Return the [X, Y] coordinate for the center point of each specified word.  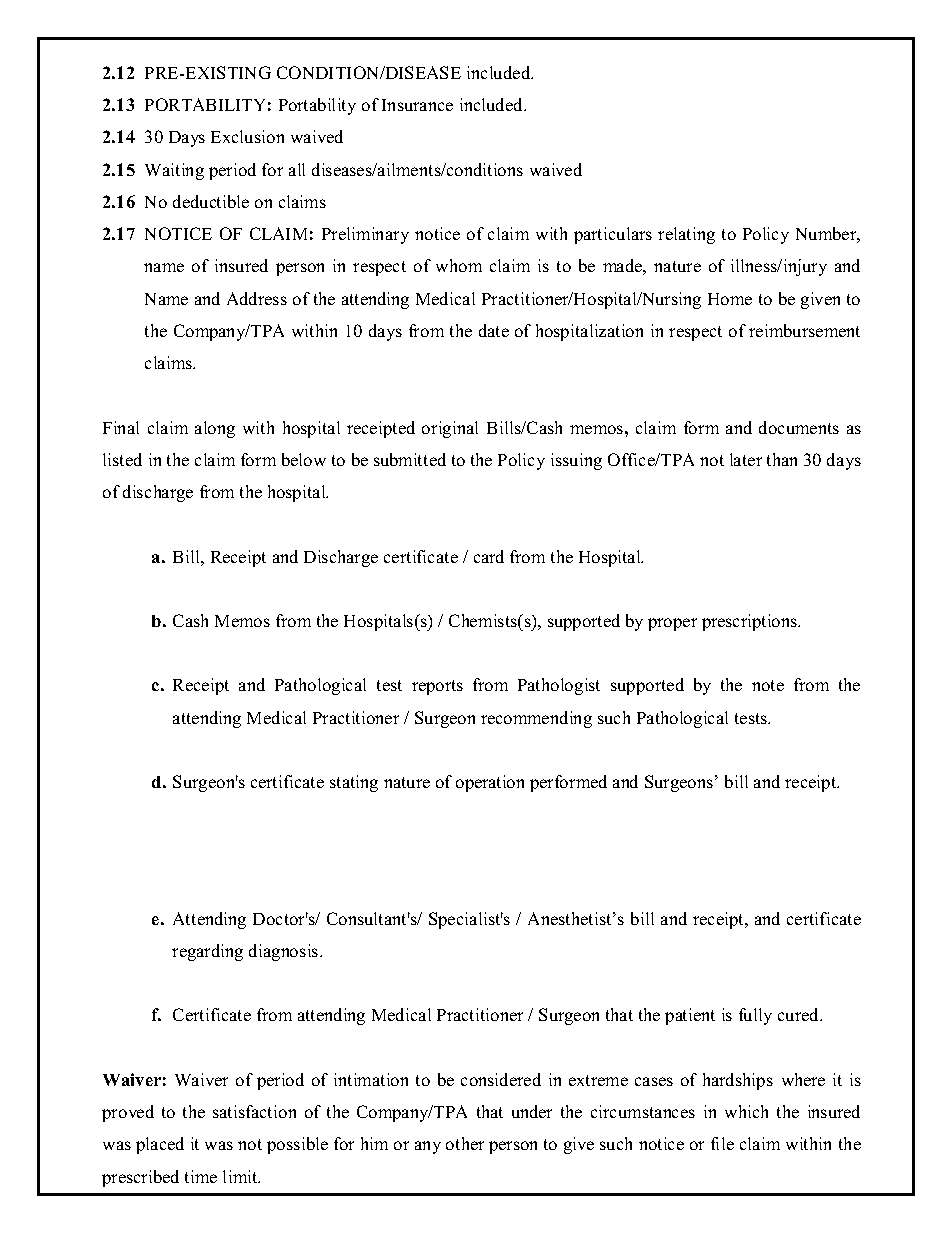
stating [354, 783]
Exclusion [247, 136]
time [201, 1176]
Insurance [417, 105]
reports [437, 687]
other [465, 1143]
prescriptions [751, 622]
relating [686, 235]
